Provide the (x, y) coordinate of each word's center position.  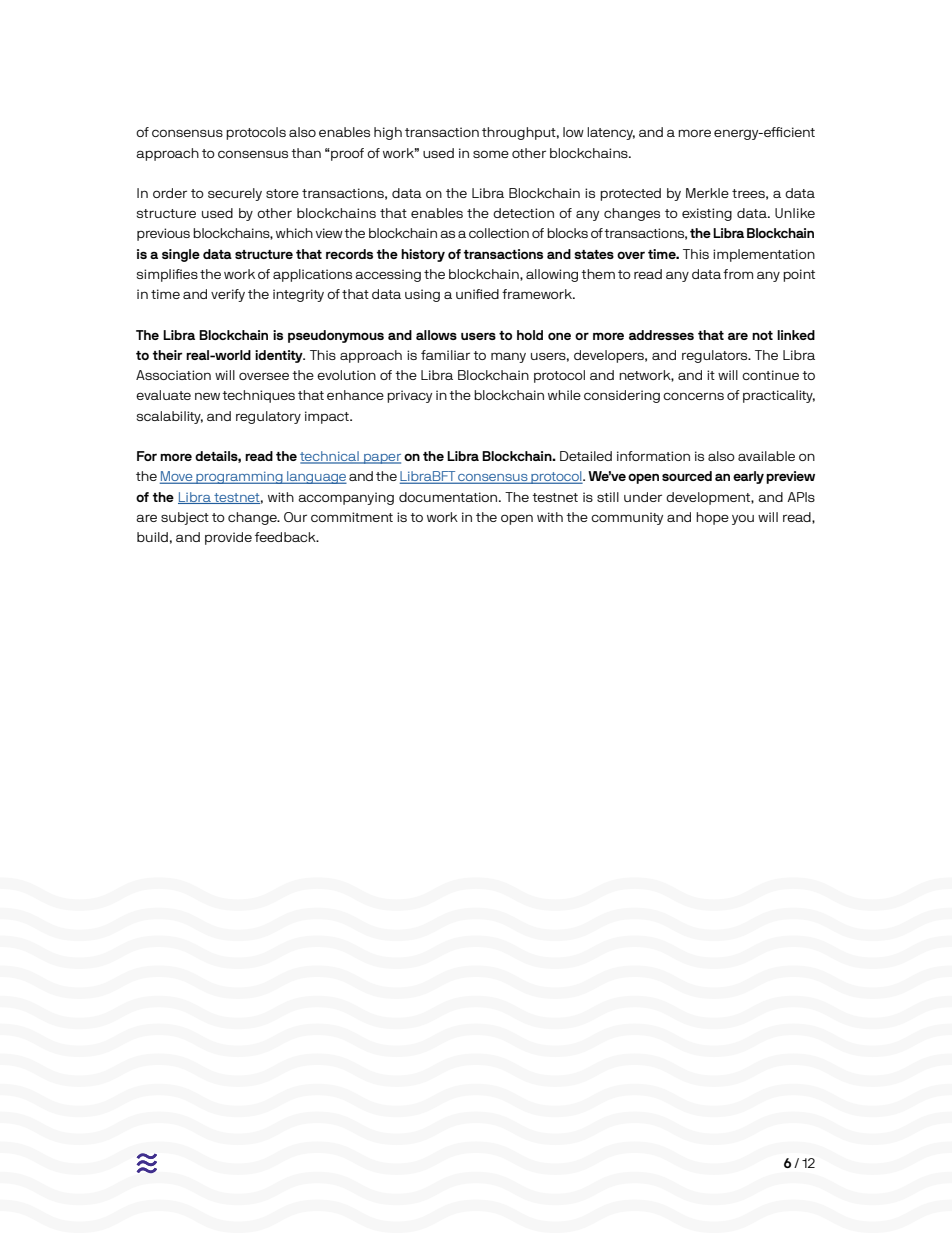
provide (228, 538)
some (491, 154)
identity (280, 356)
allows (436, 335)
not (762, 335)
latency (611, 133)
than (306, 153)
